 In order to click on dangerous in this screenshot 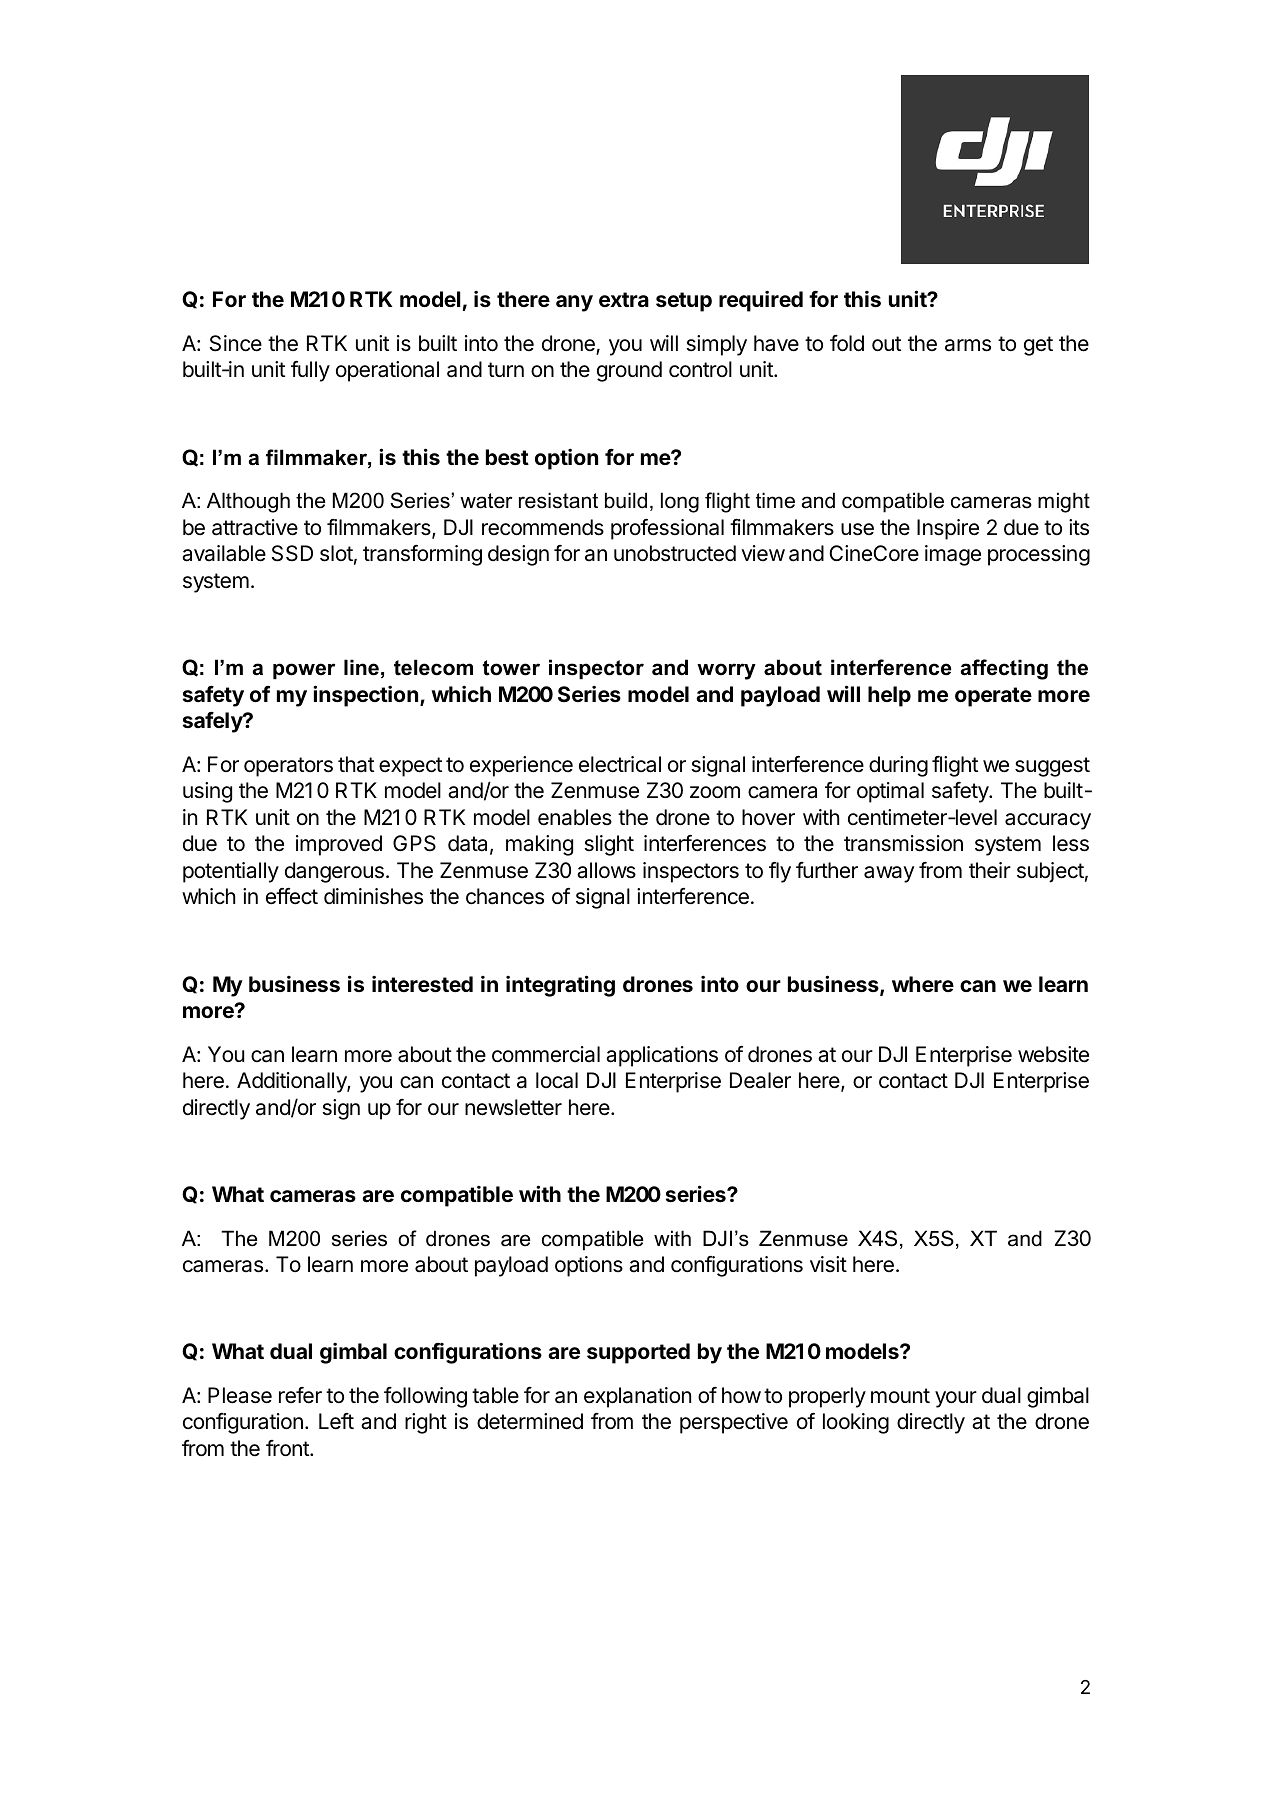, I will do `click(334, 872)`.
